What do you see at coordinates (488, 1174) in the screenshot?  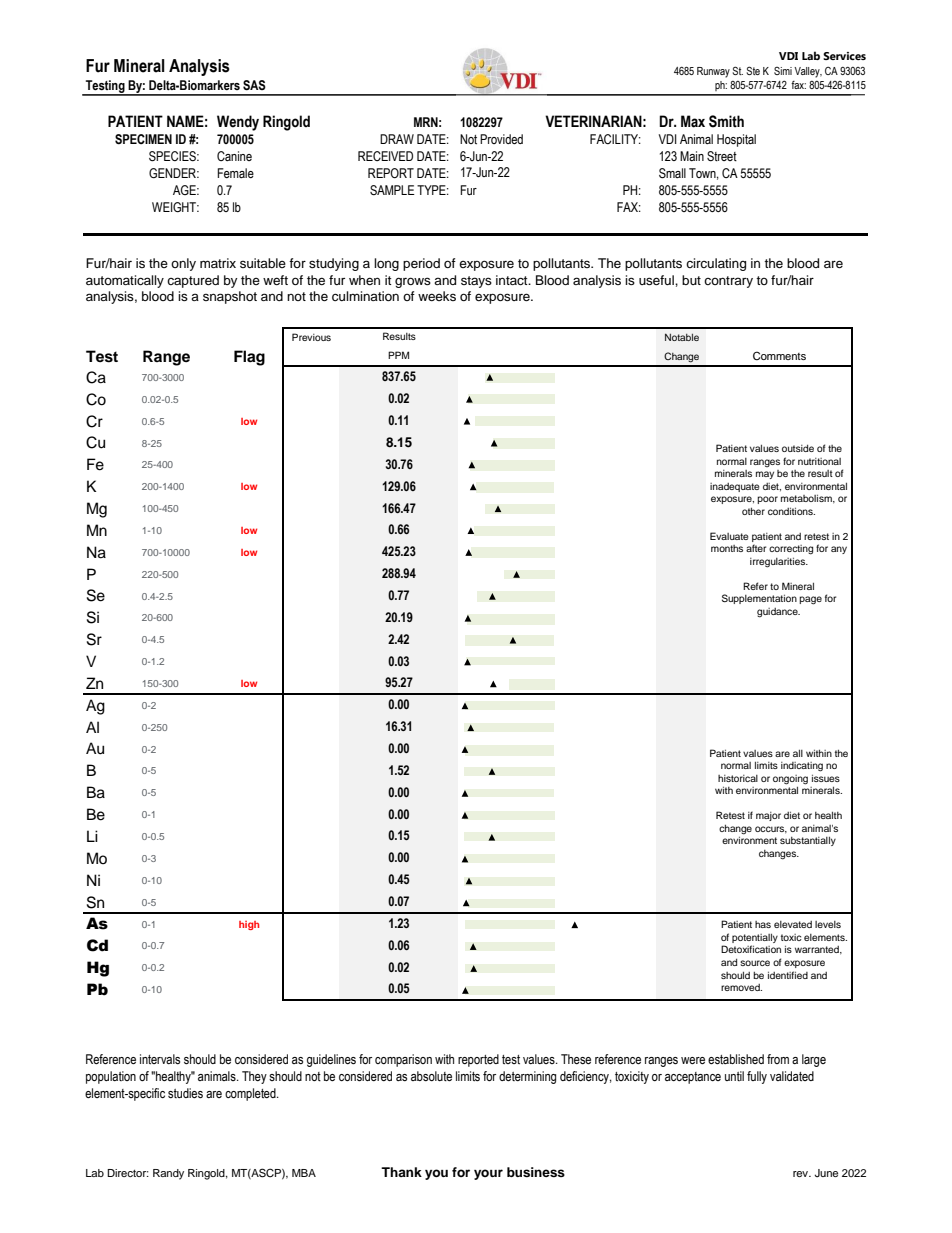 I see `your` at bounding box center [488, 1174].
